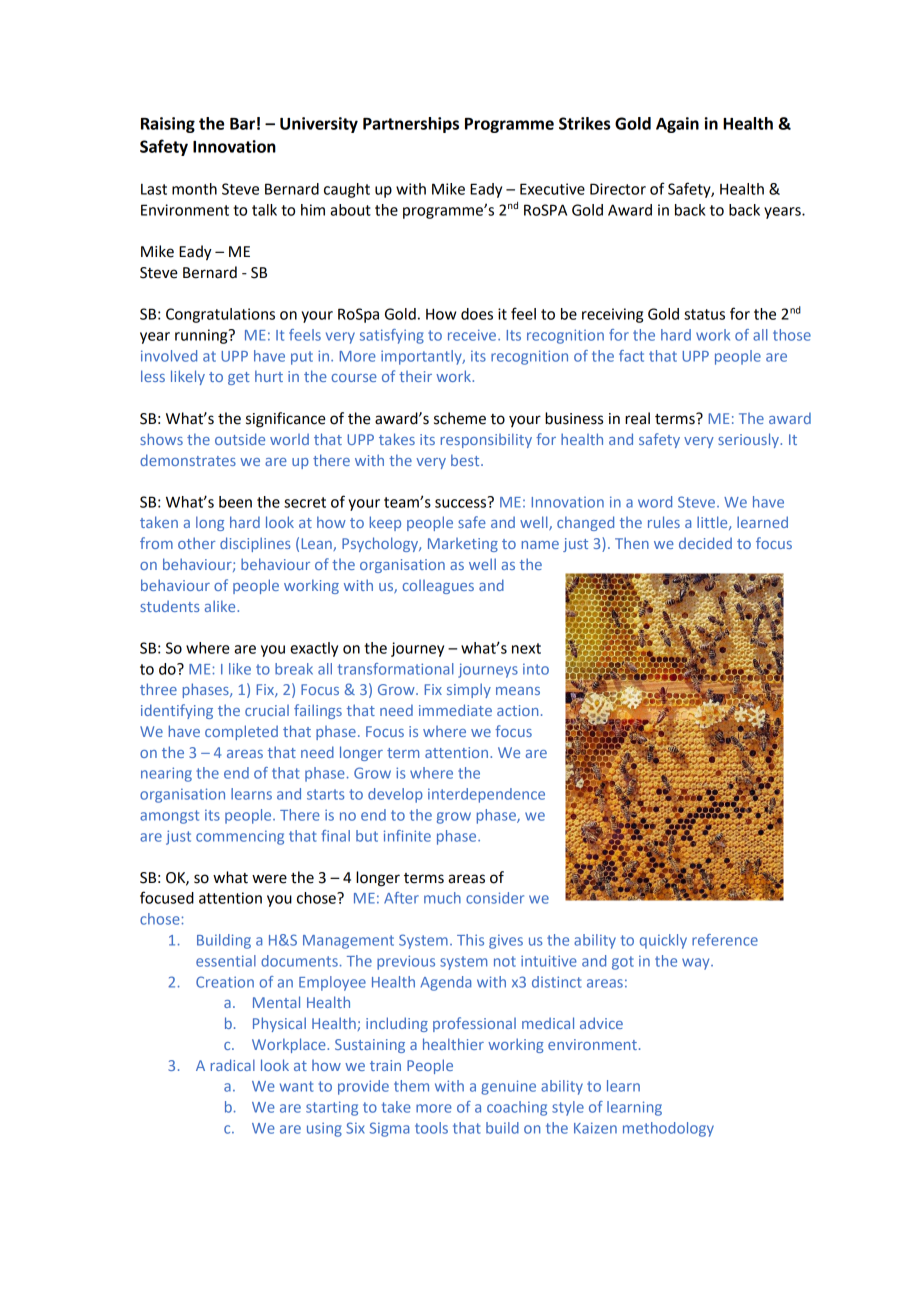  What do you see at coordinates (411, 125) in the screenshot?
I see `Partnerships` at bounding box center [411, 125].
